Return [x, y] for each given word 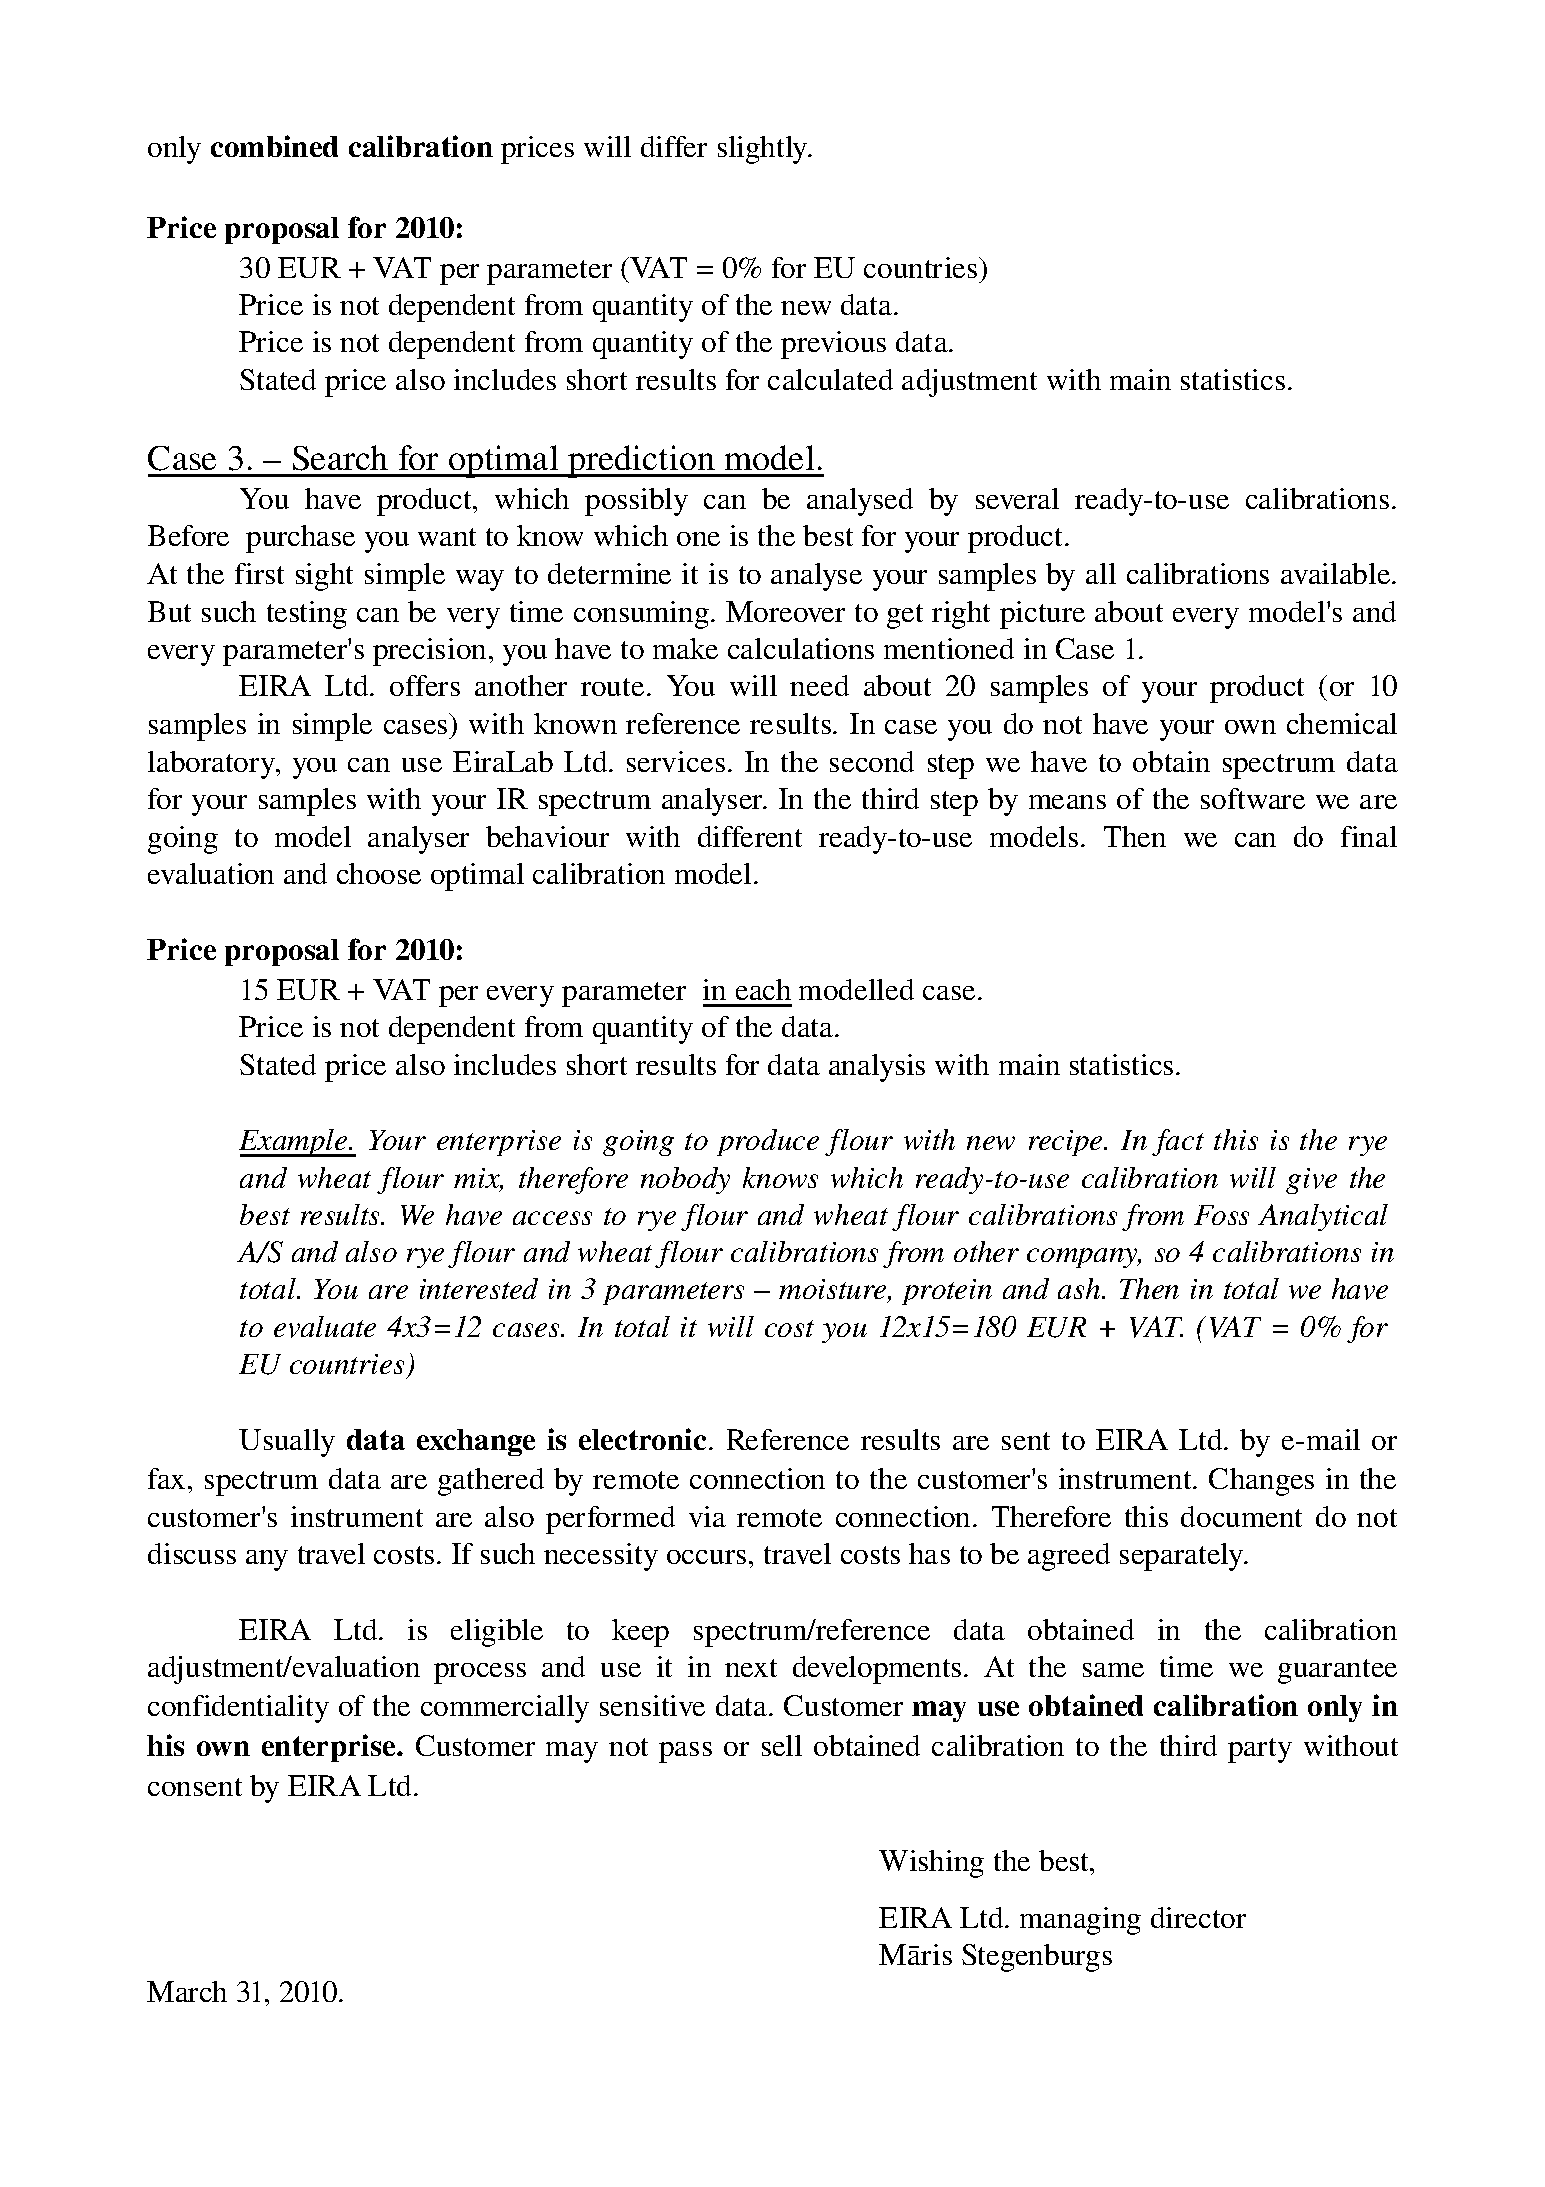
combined [274, 146]
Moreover [785, 611]
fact [1178, 1142]
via [707, 1516]
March [187, 1991]
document [1241, 1516]
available [1337, 573]
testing [307, 615]
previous [833, 345]
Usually [287, 1443]
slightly [764, 150]
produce [768, 1142]
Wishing [931, 1864]
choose [379, 873]
